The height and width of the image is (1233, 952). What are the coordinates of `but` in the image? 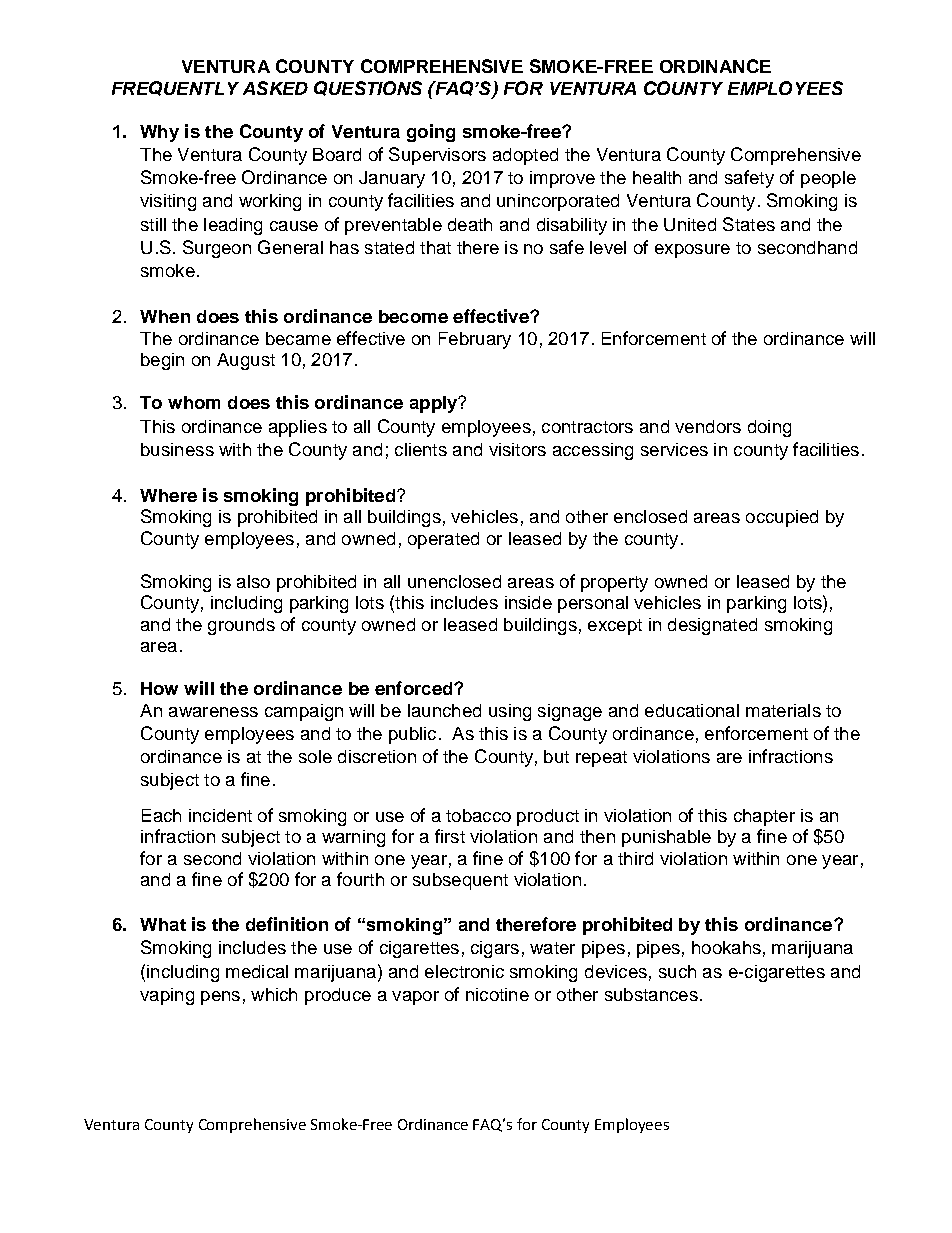 It's located at (556, 756).
